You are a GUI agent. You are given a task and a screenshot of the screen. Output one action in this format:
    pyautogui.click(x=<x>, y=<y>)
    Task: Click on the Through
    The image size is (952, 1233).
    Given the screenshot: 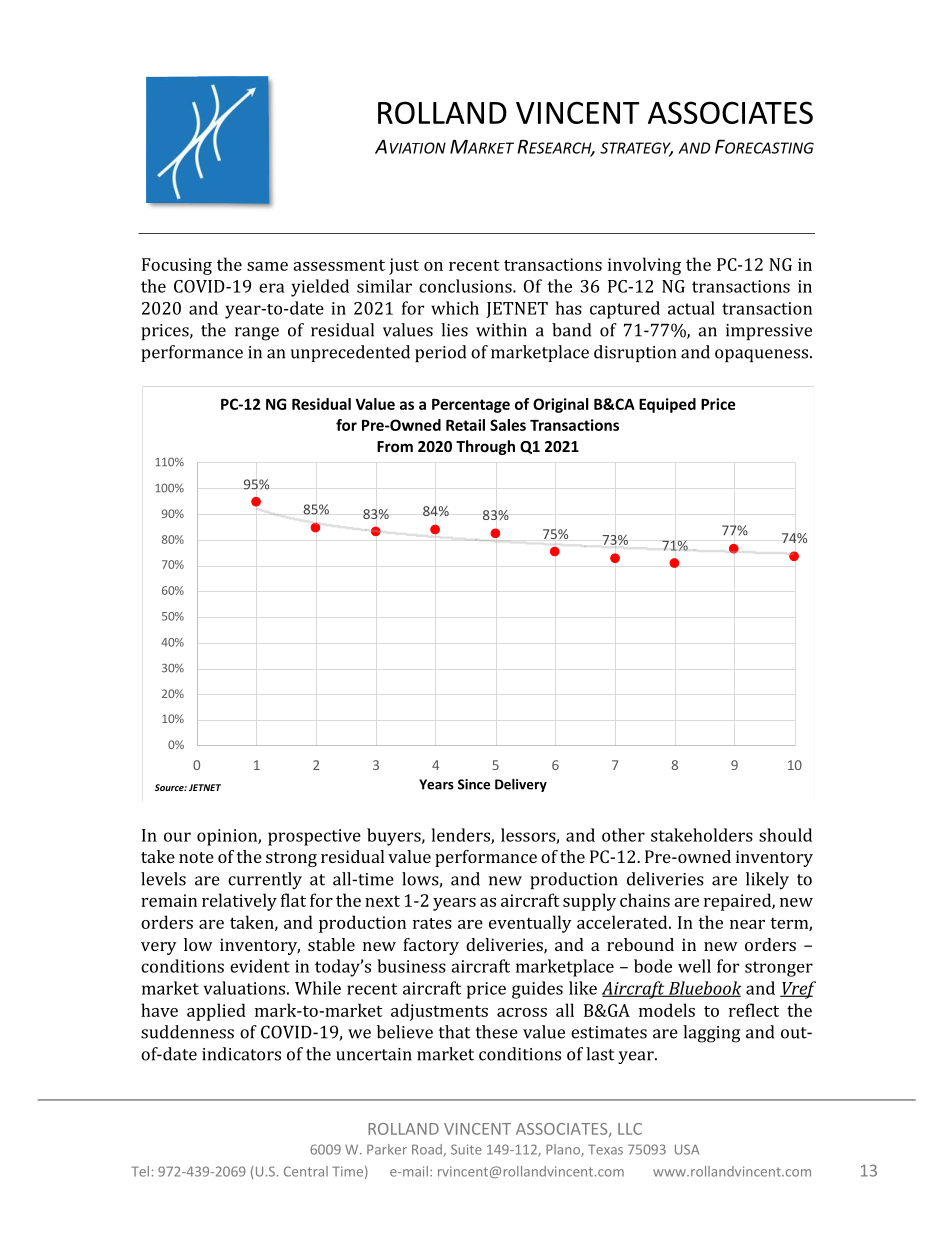 What is the action you would take?
    pyautogui.click(x=485, y=447)
